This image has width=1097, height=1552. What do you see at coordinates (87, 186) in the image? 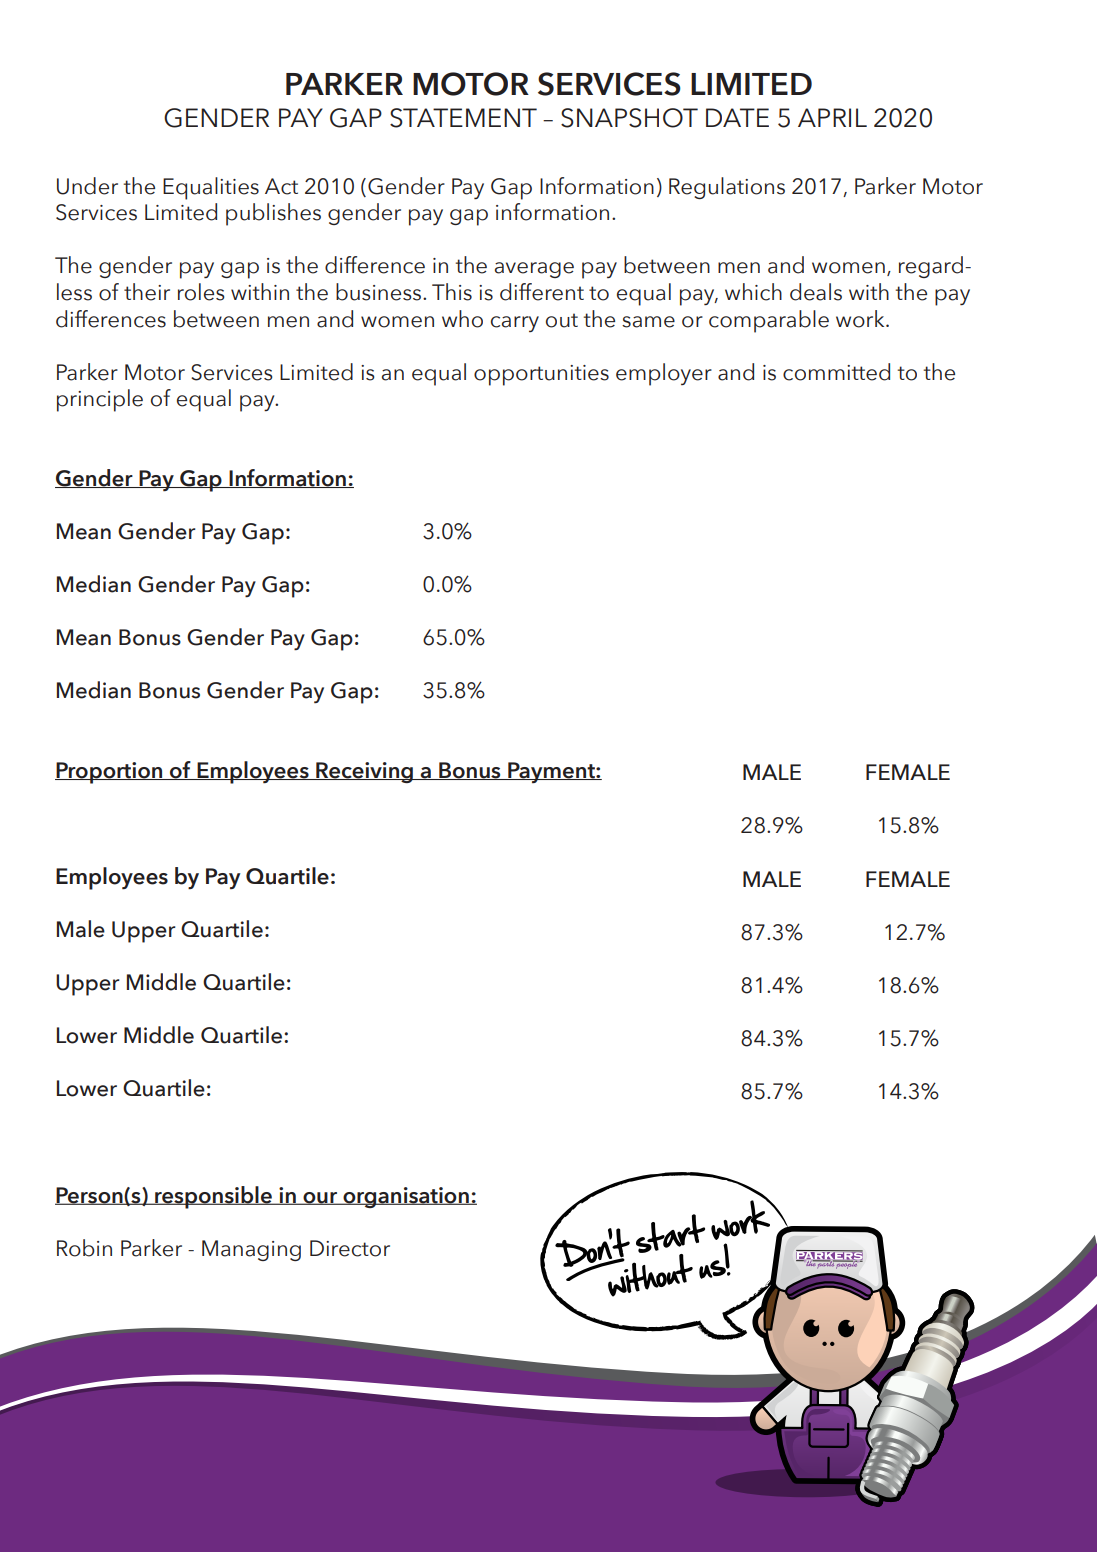
I see `Under` at bounding box center [87, 186].
